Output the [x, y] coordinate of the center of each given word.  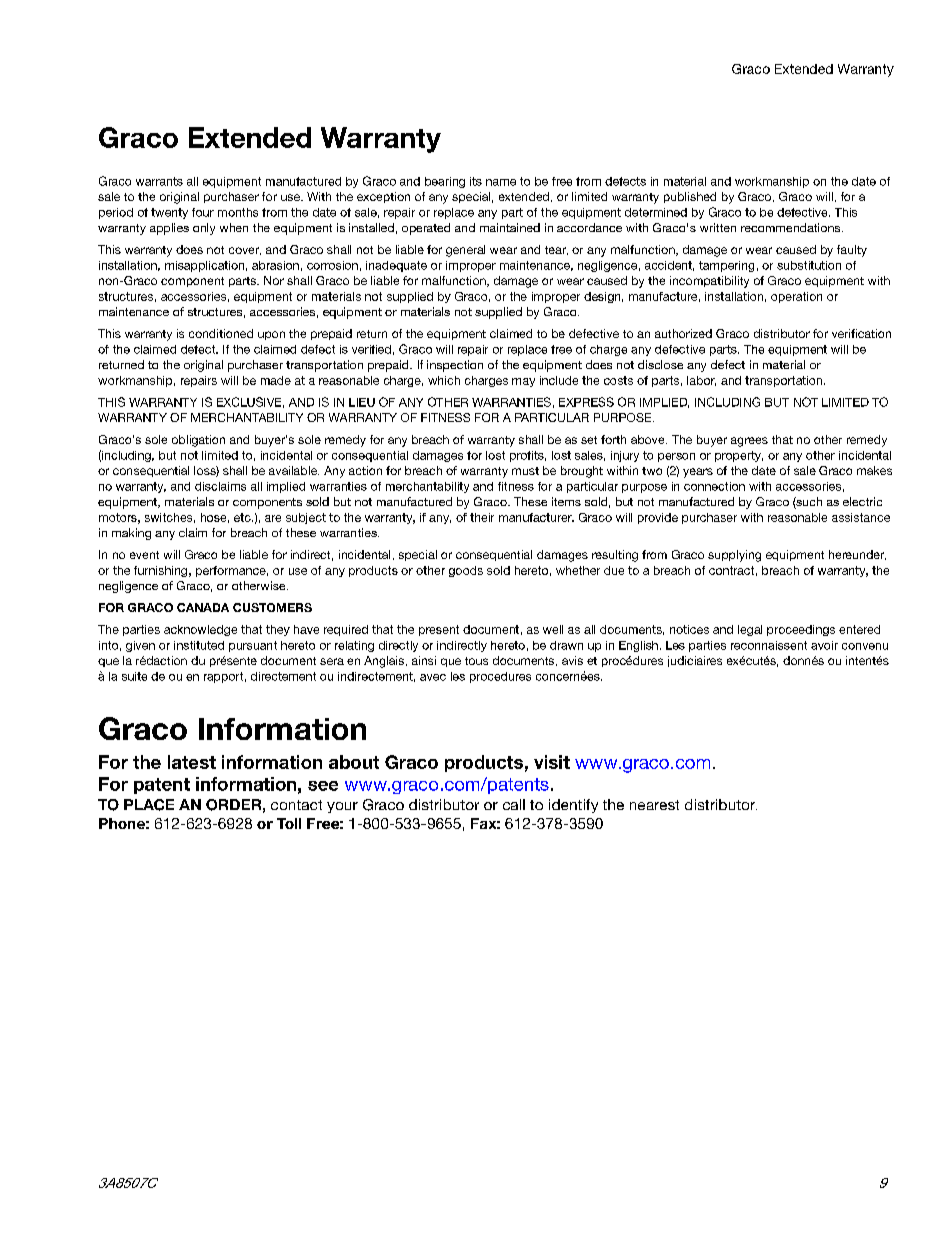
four [203, 212]
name [501, 182]
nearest [654, 805]
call [514, 804]
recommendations [790, 227]
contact [296, 805]
